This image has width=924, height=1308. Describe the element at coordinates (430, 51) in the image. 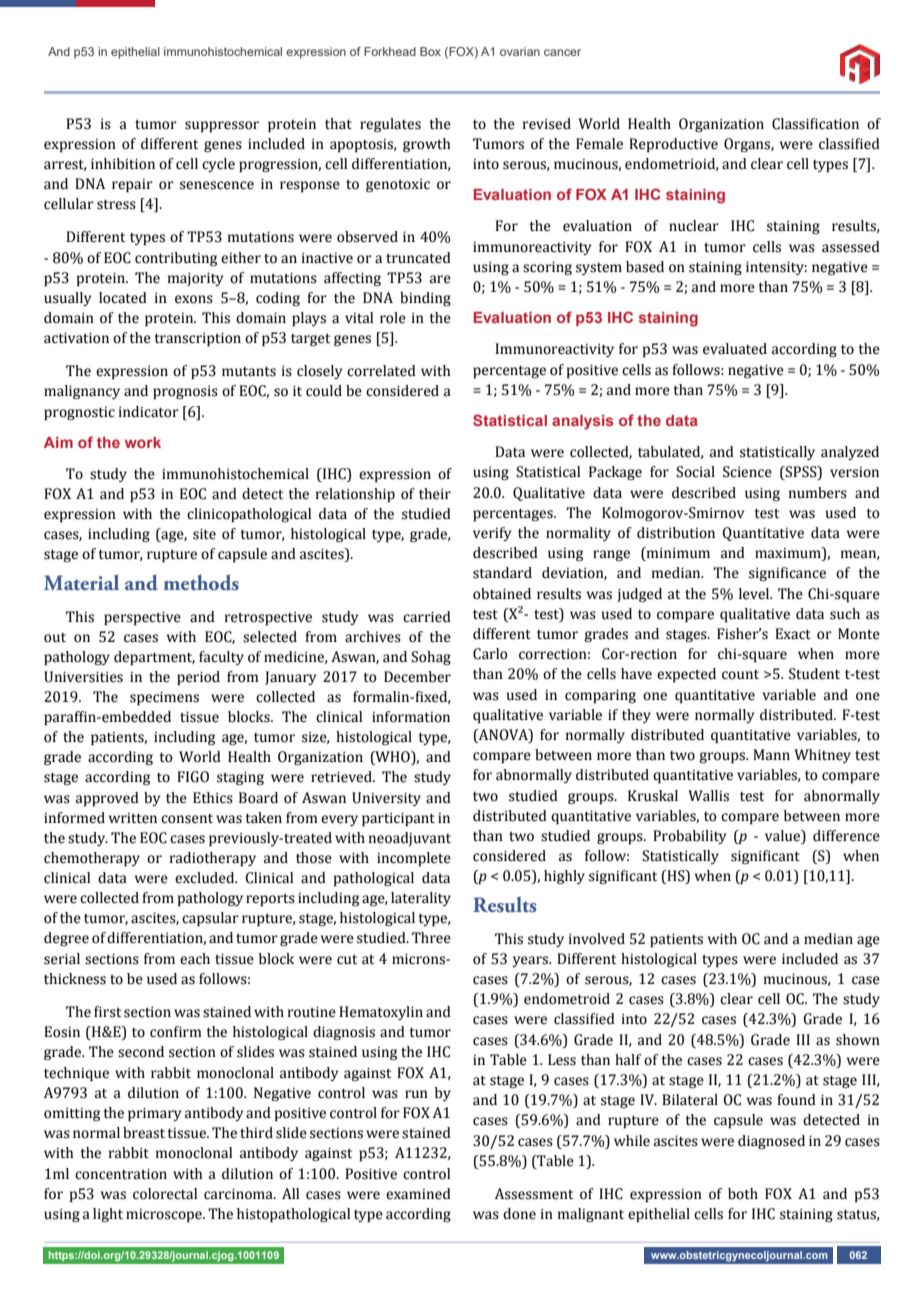

I see `Box` at that location.
